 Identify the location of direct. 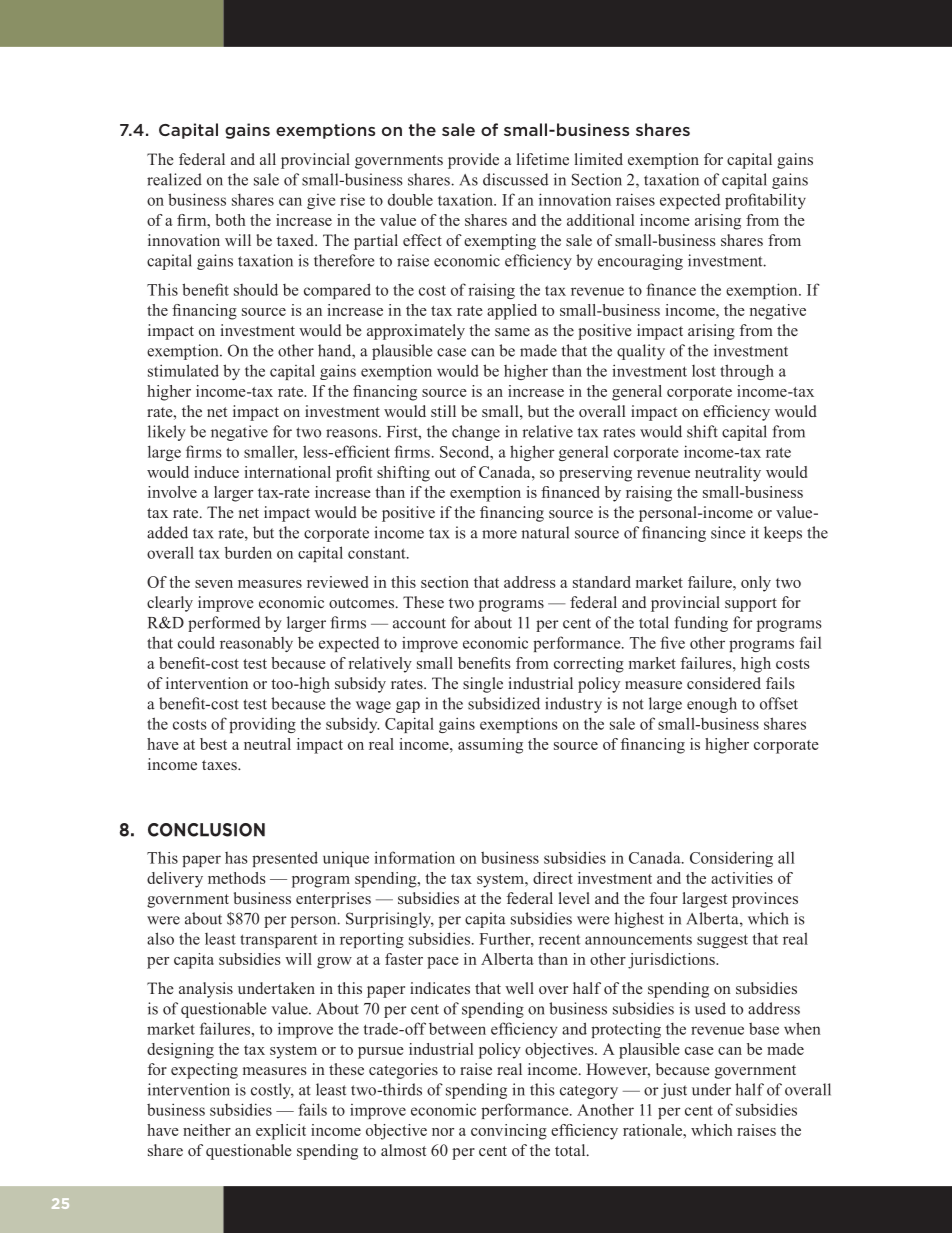
(553, 878).
